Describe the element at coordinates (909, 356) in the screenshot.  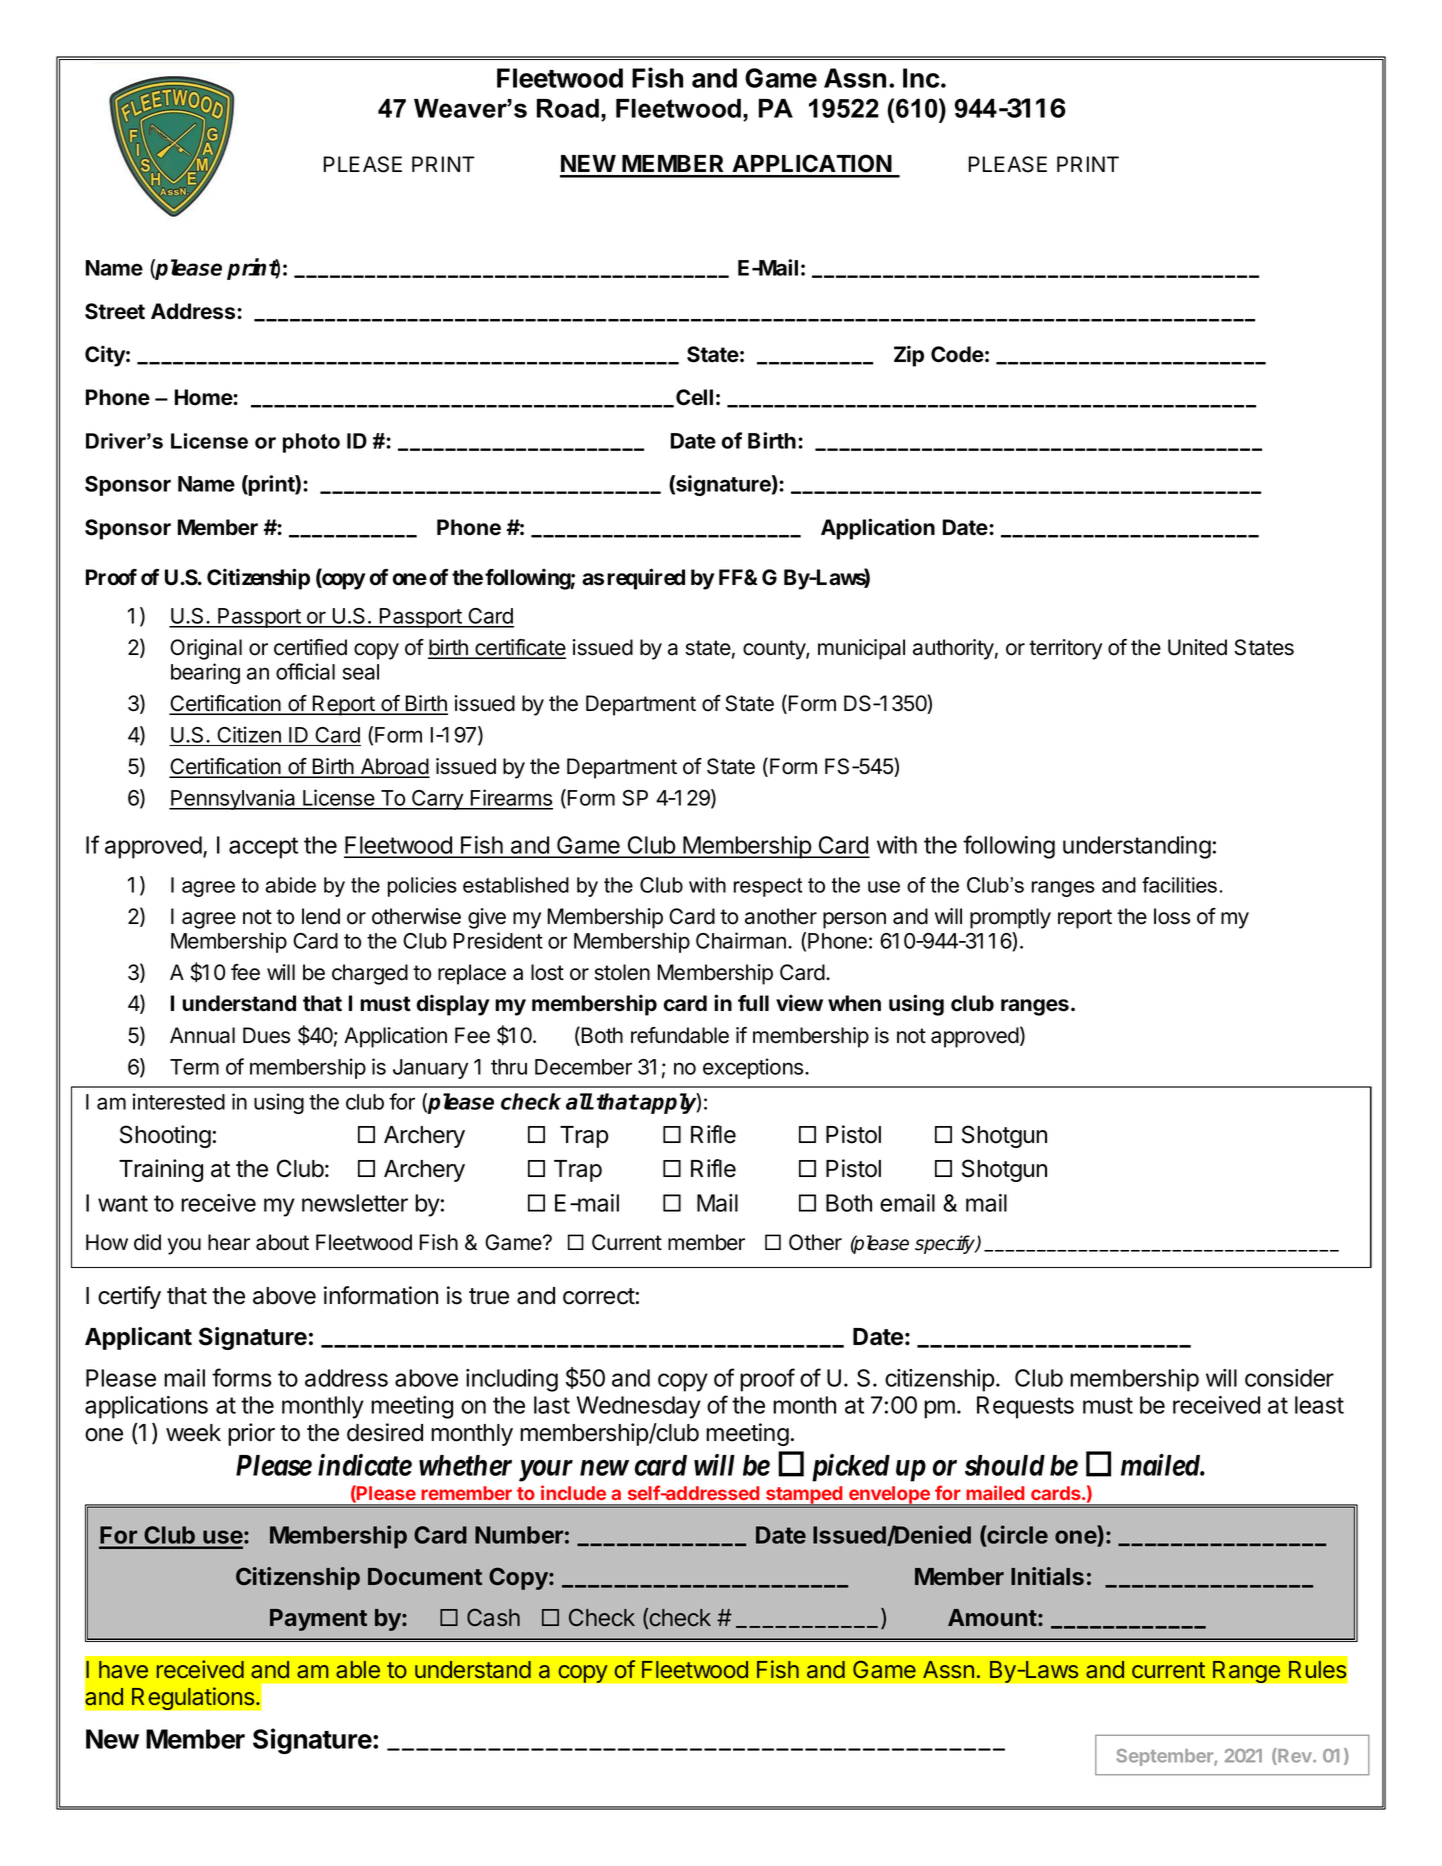
I see `Zip` at that location.
